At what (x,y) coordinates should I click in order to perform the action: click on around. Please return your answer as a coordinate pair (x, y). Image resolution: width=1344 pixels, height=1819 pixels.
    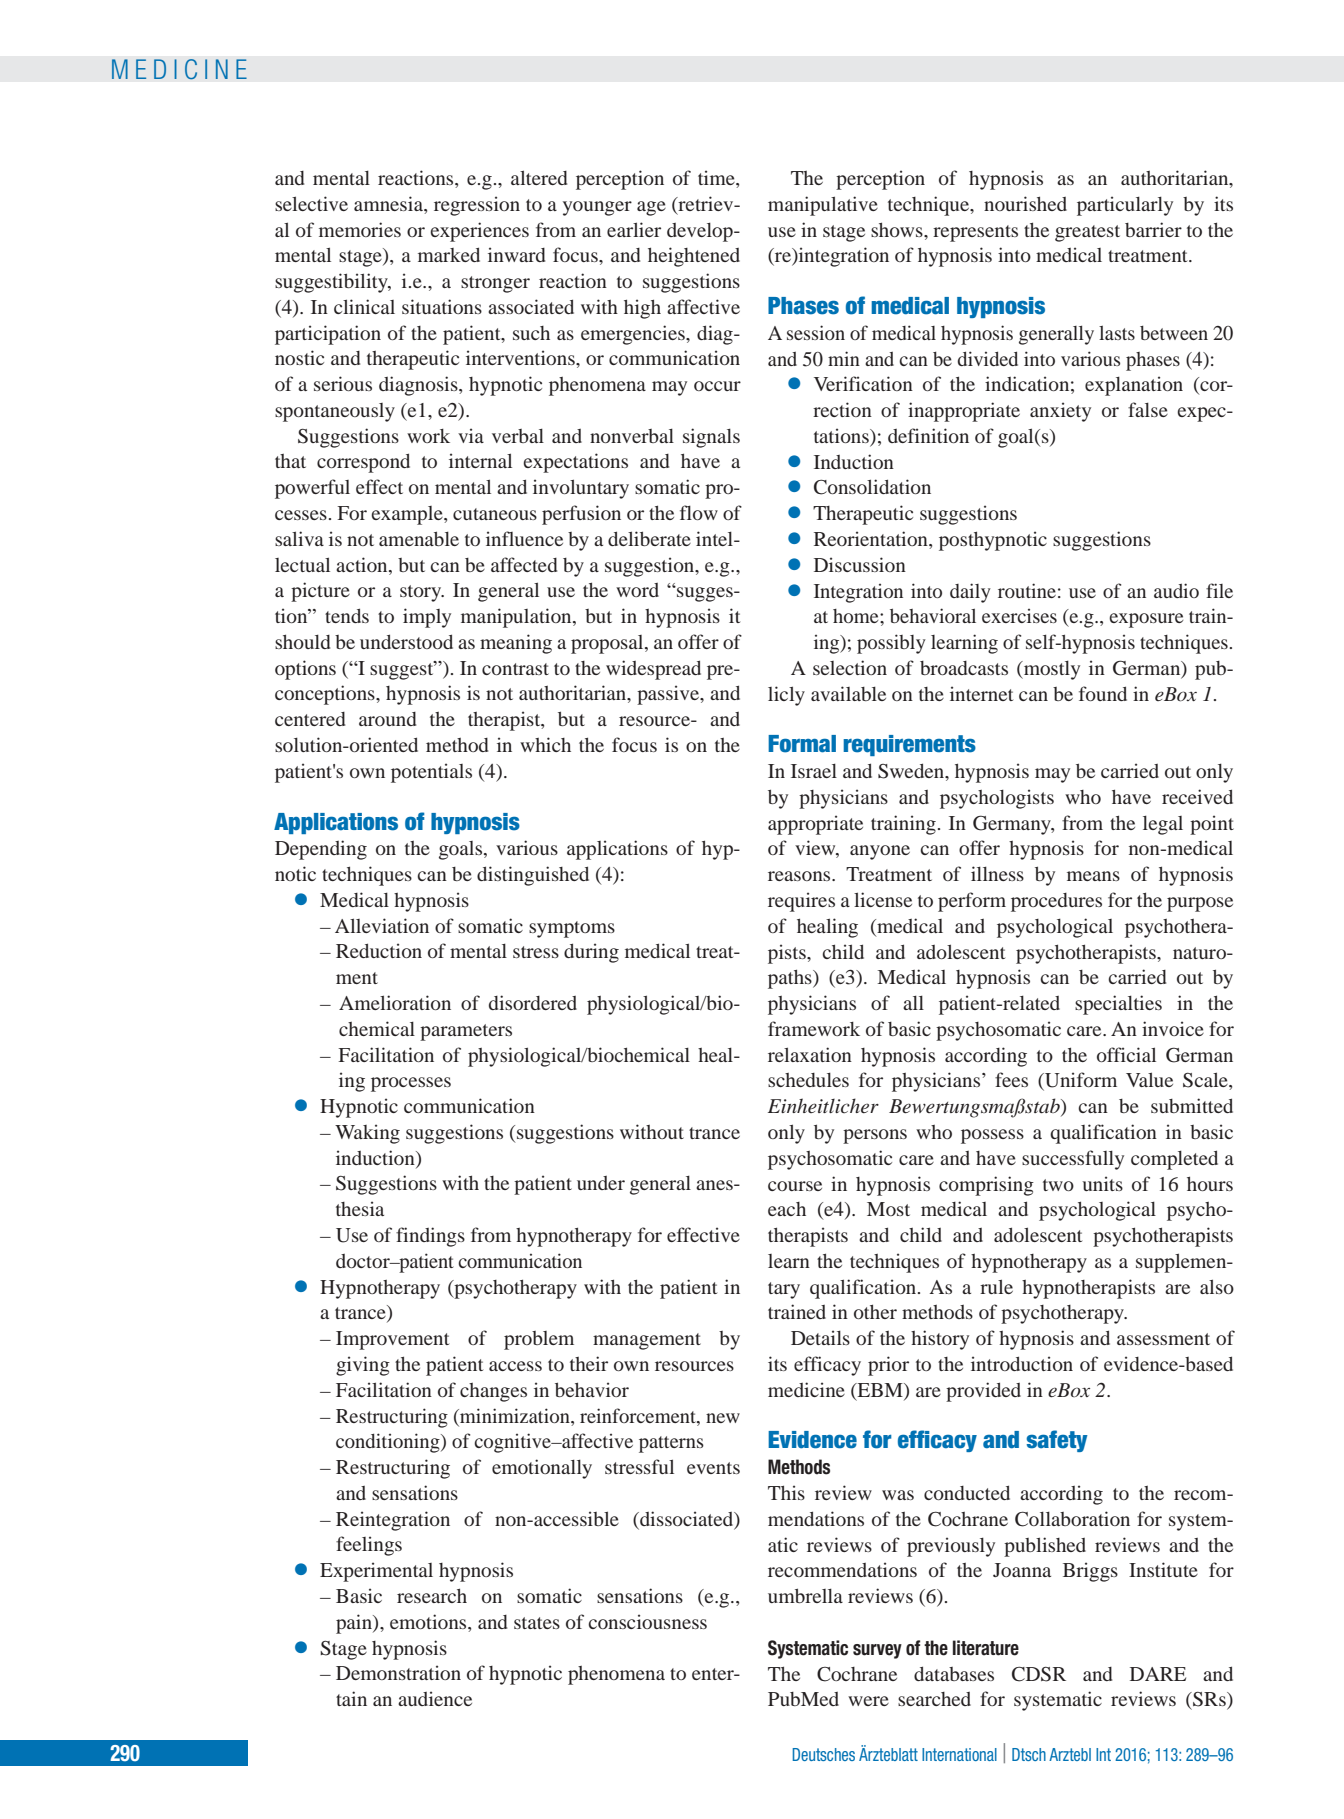
    Looking at the image, I should click on (387, 719).
